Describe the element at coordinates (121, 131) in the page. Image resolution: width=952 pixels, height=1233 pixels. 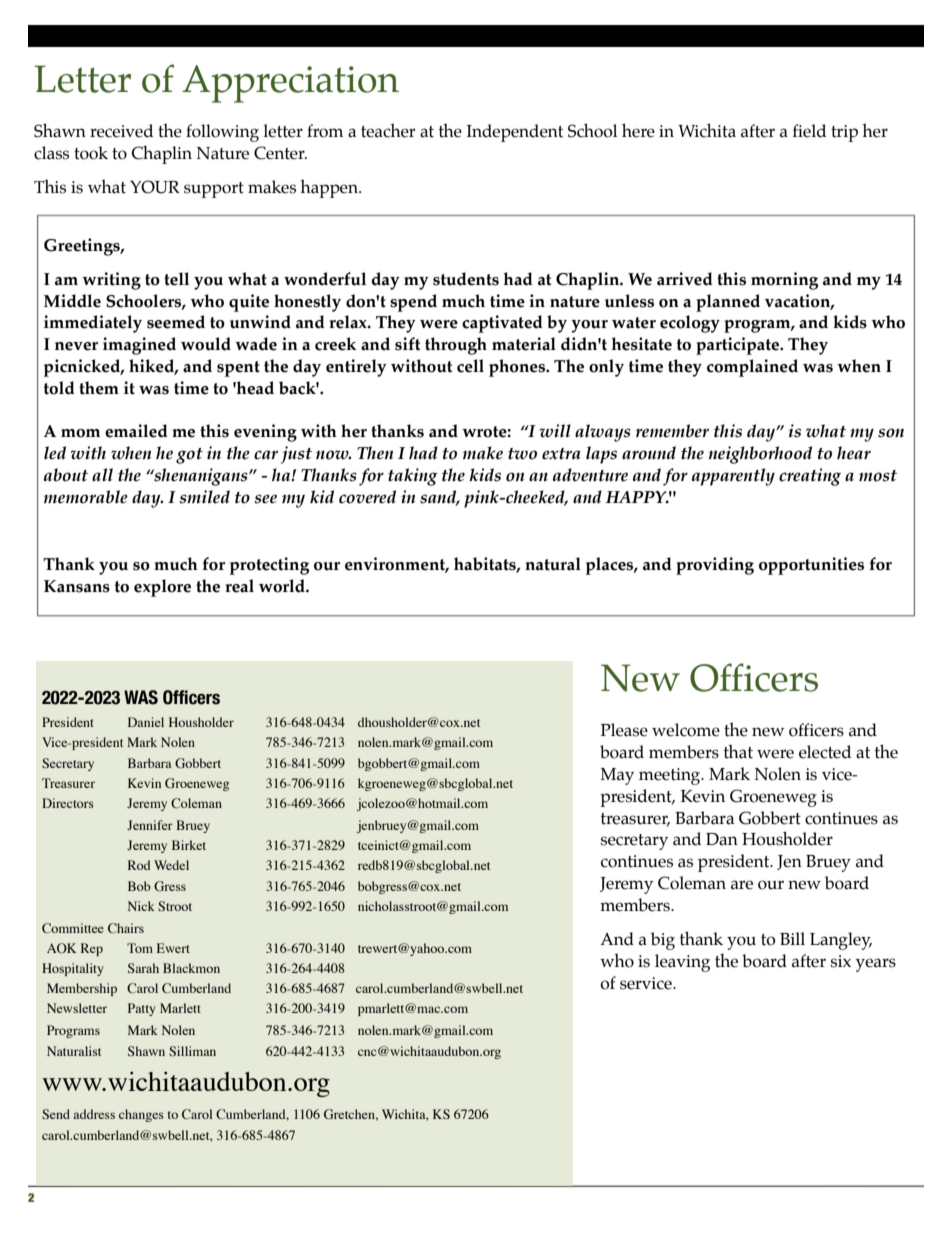
I see `received` at that location.
